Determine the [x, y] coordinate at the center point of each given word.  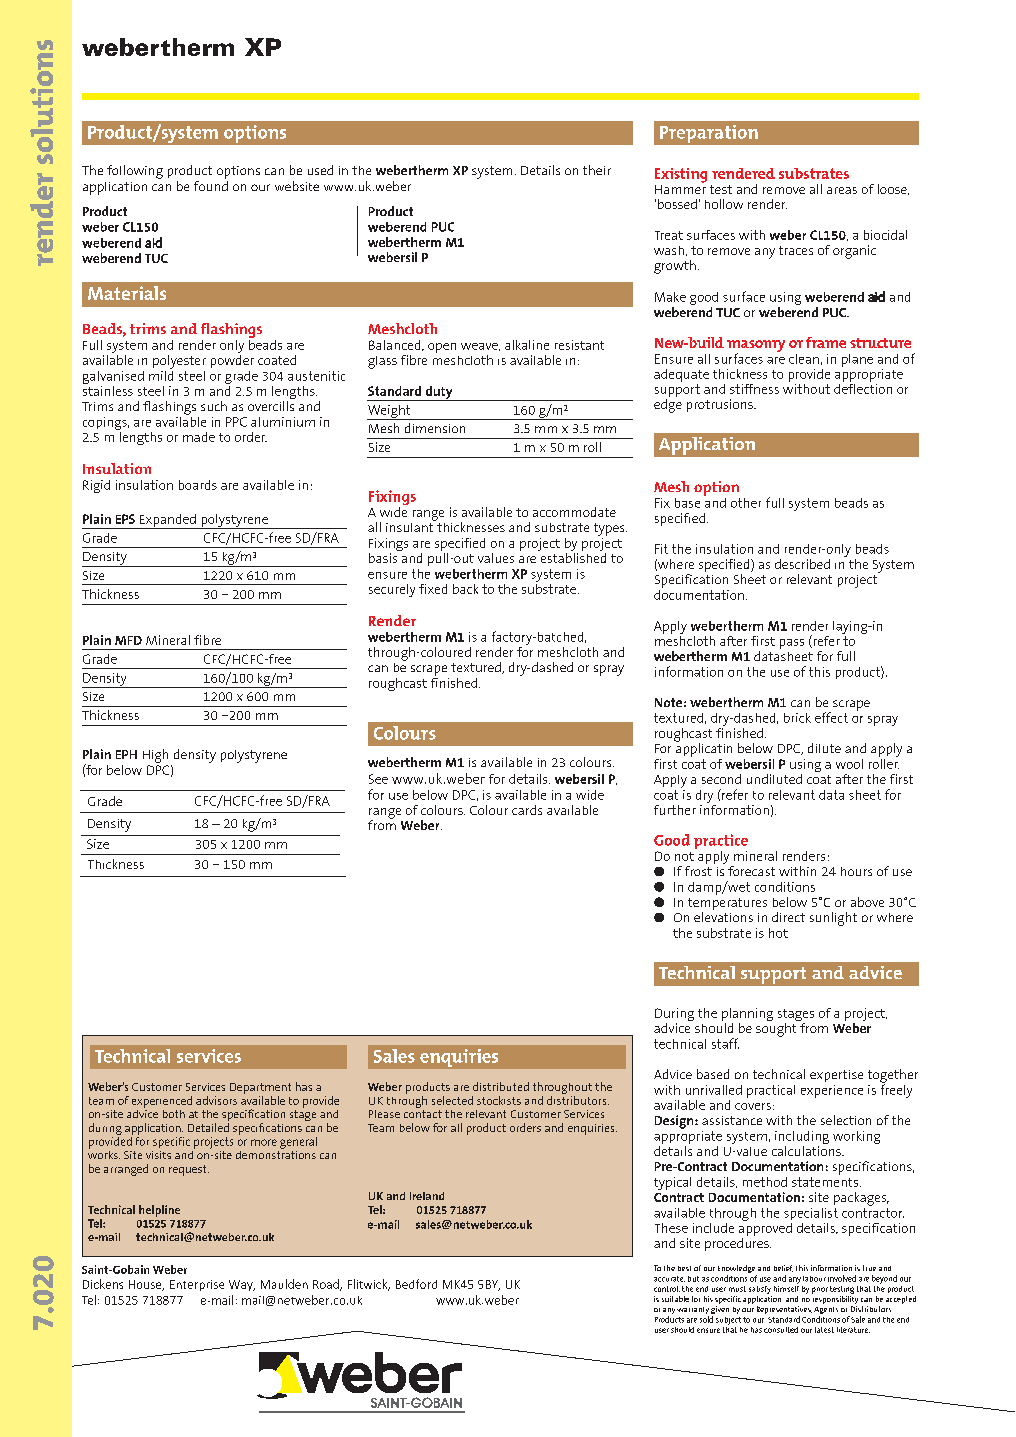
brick [797, 718]
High [155, 756]
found [211, 186]
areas [842, 190]
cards [527, 810]
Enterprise [197, 1285]
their [597, 170]
